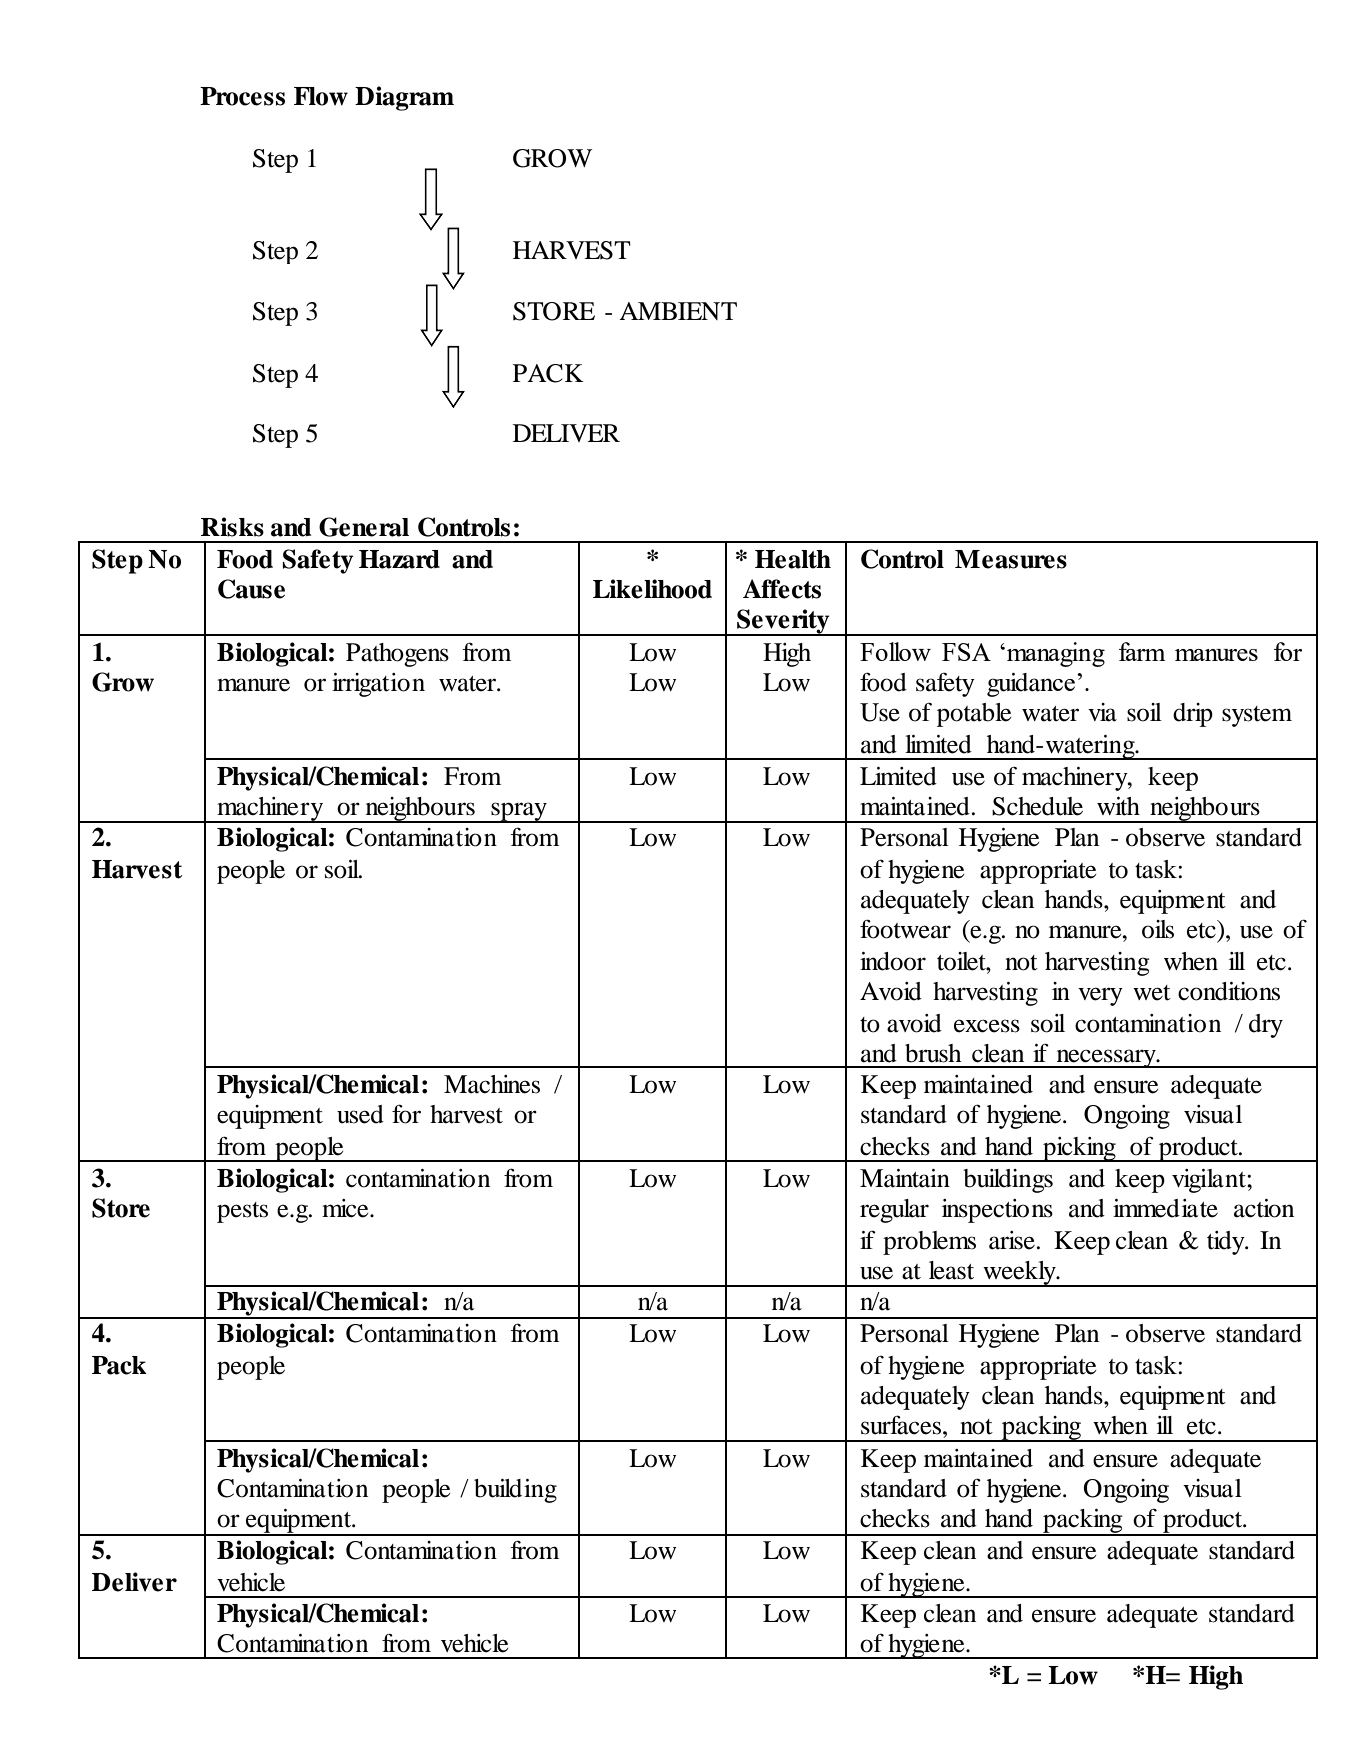  I want to click on Measures, so click(1011, 559).
